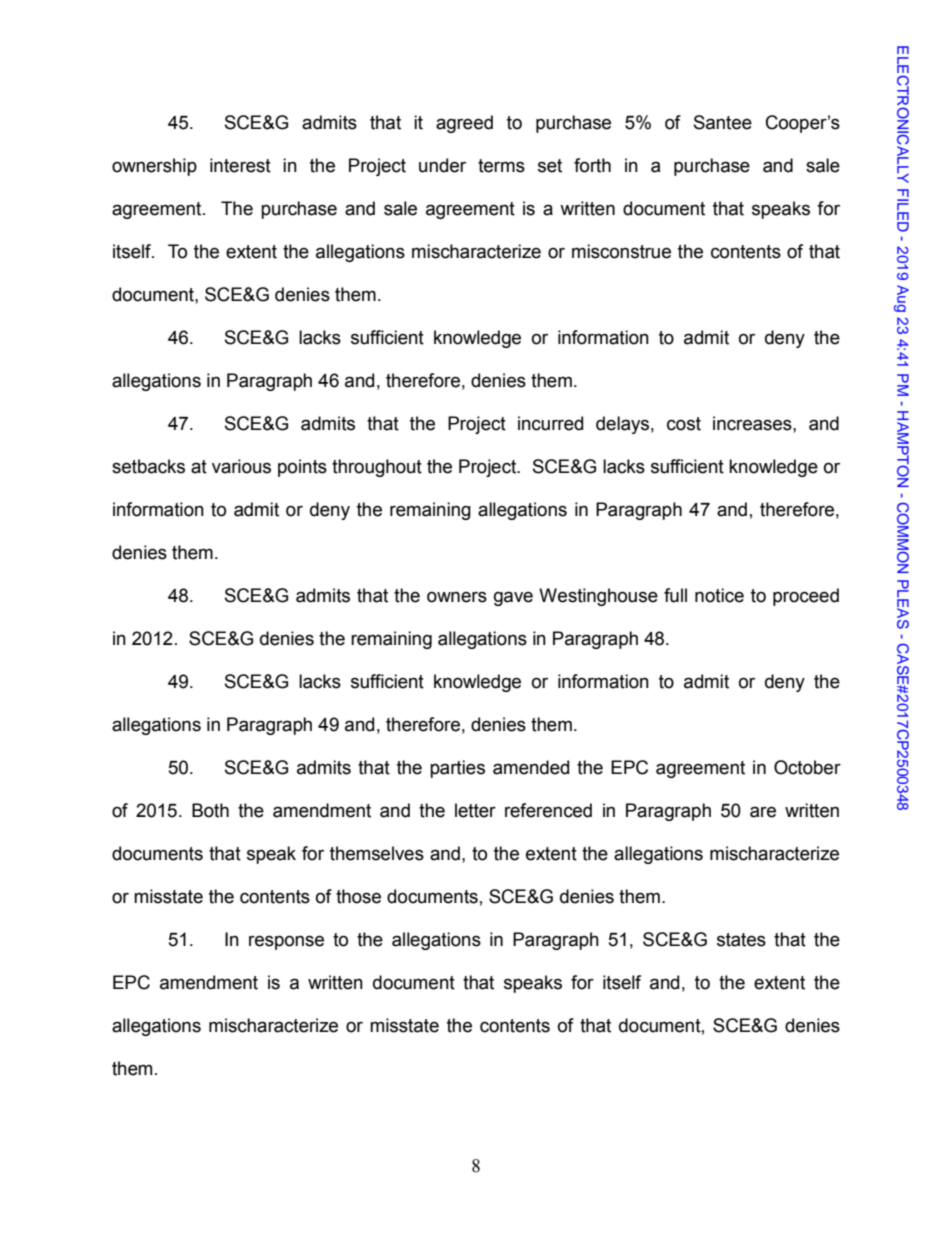 The width and height of the document is (952, 1233). What do you see at coordinates (241, 466) in the document?
I see `various` at bounding box center [241, 466].
